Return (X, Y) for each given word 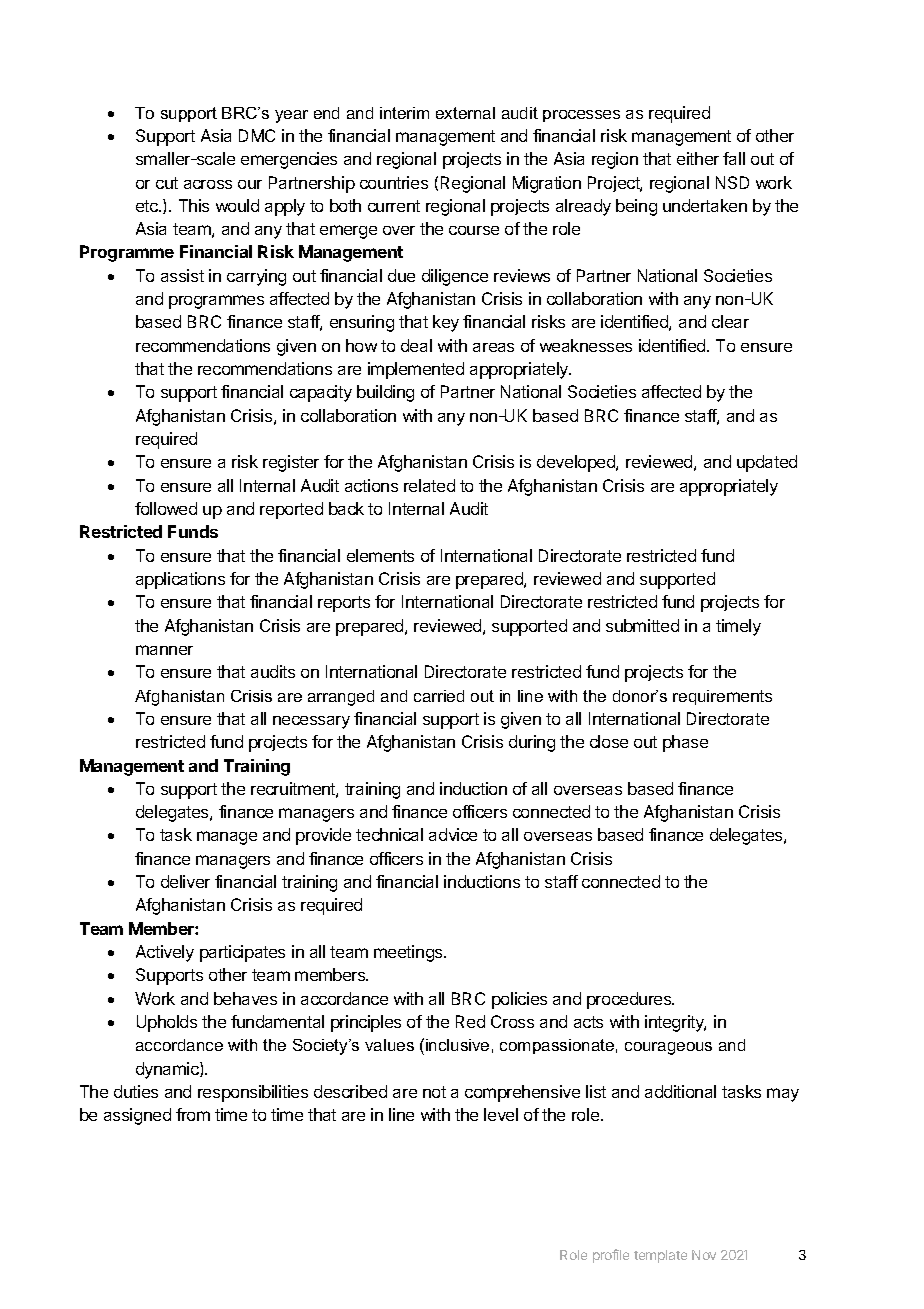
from (193, 1114)
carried (439, 696)
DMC (257, 135)
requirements (722, 697)
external (465, 113)
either (698, 158)
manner (164, 650)
